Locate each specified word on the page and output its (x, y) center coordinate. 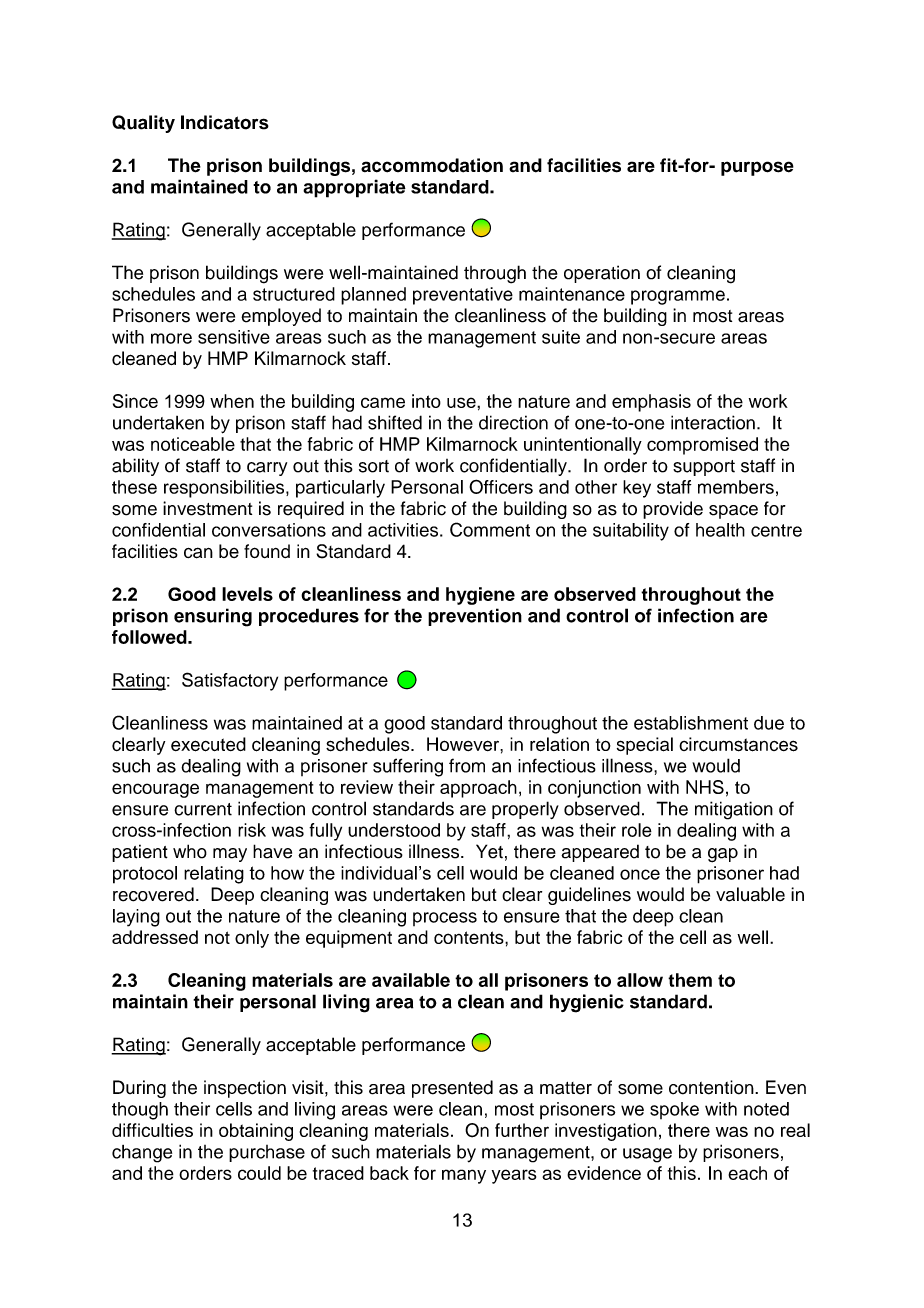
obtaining (256, 1132)
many (464, 1176)
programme (678, 297)
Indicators (225, 122)
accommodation (432, 165)
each (747, 1173)
